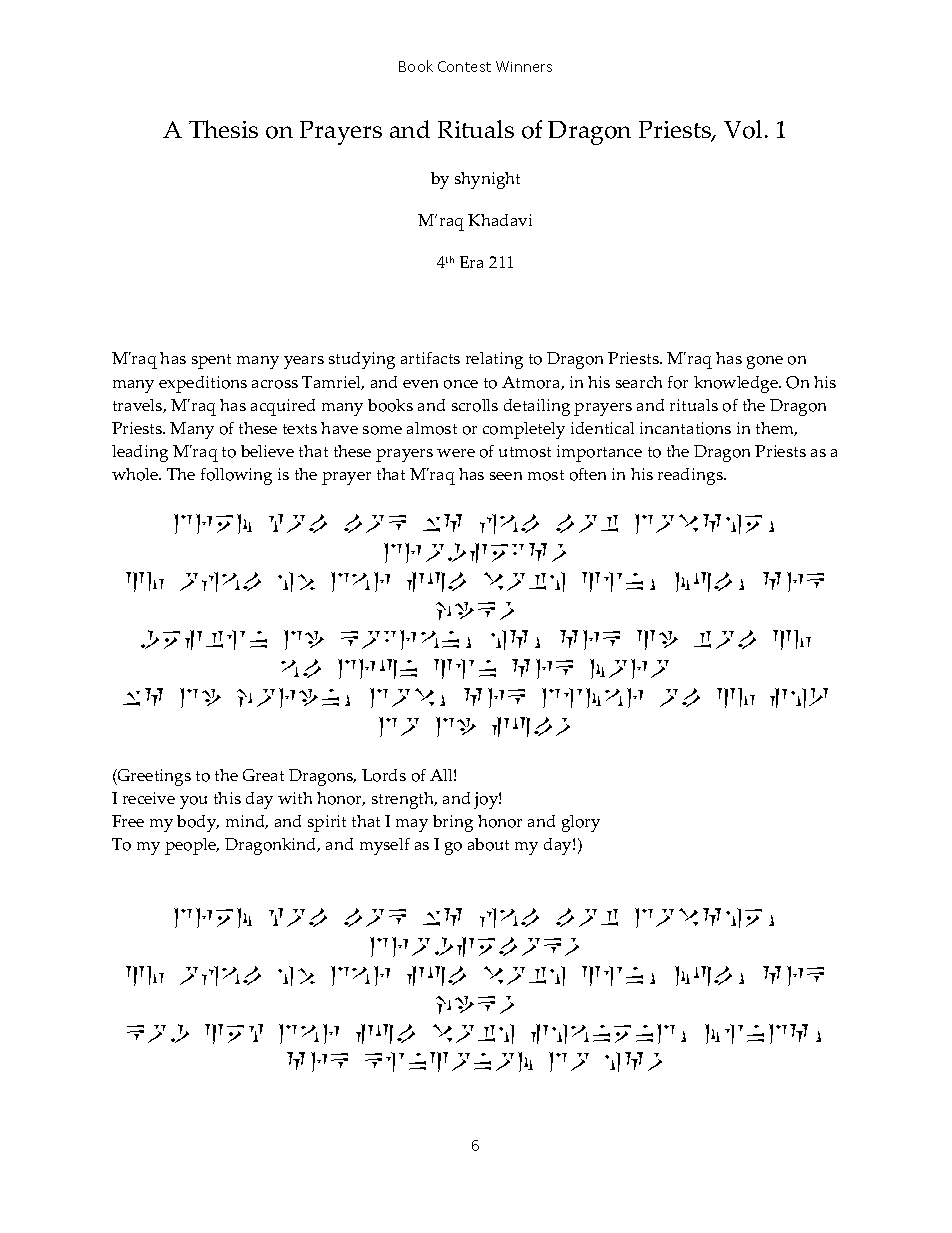  What do you see at coordinates (581, 823) in the page?
I see `glory` at bounding box center [581, 823].
